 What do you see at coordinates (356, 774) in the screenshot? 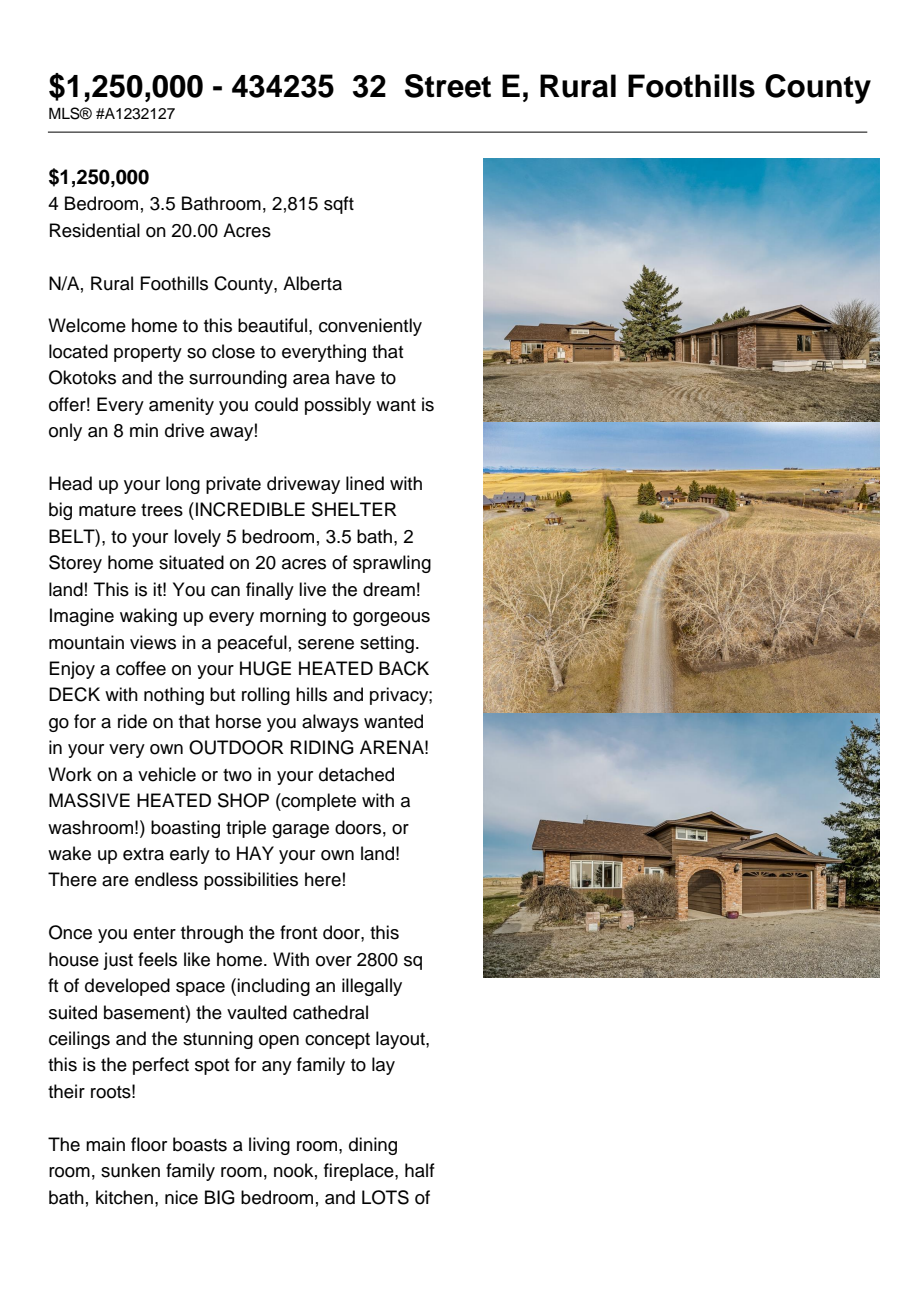
I see `detached` at bounding box center [356, 774].
